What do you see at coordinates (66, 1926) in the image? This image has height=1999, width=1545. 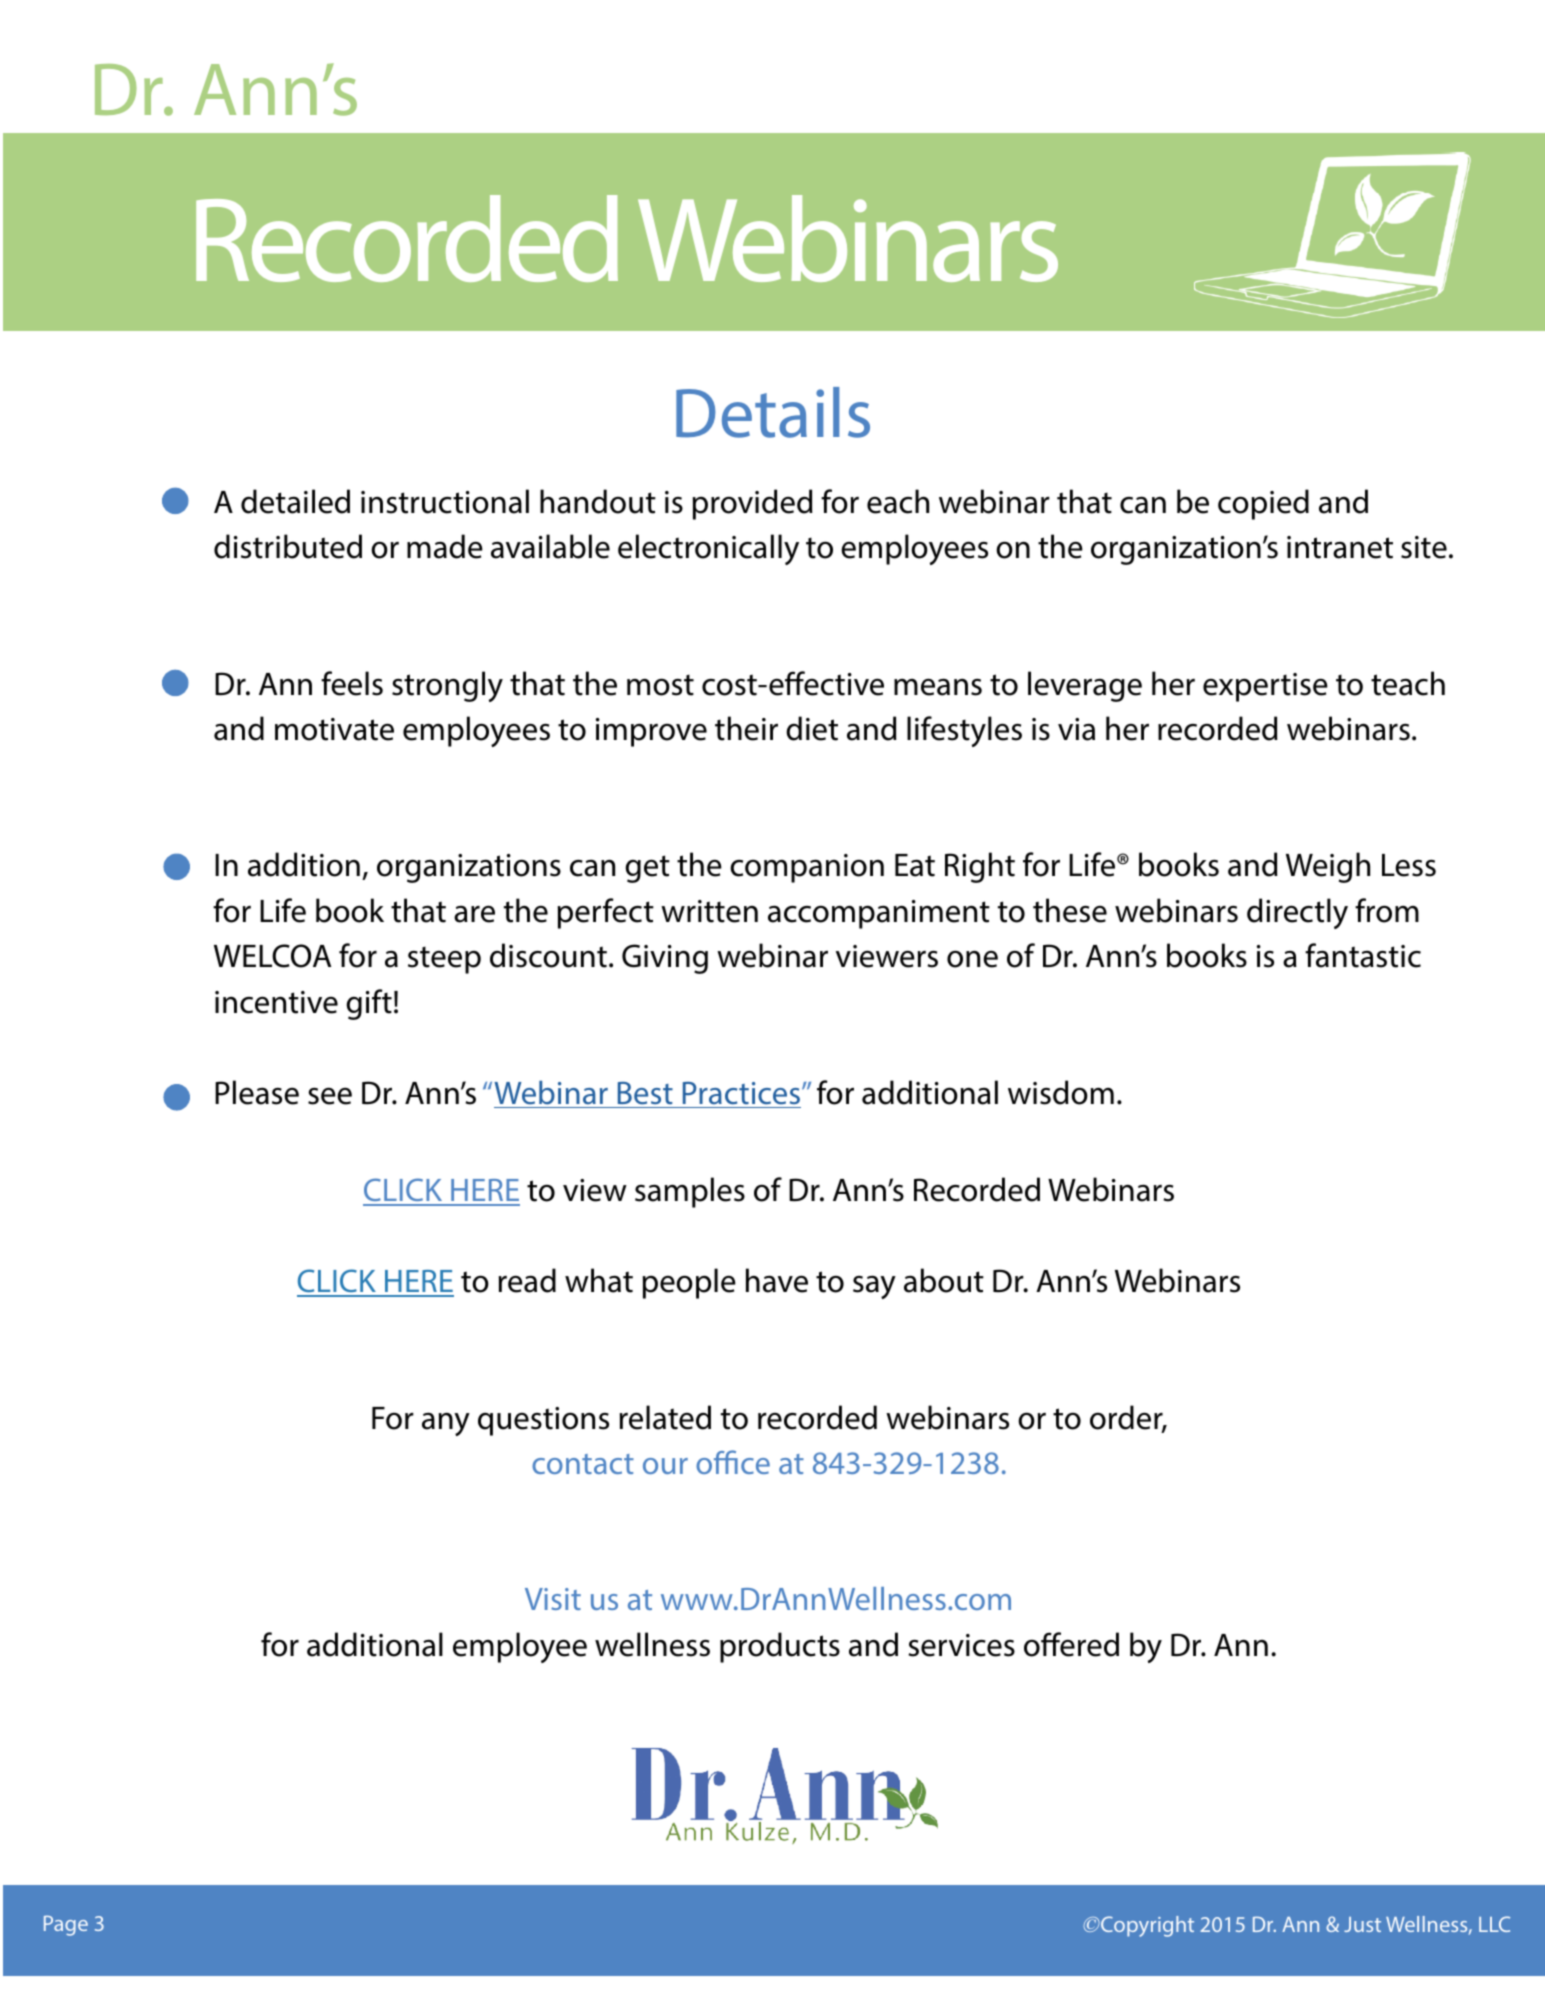 I see `Page` at bounding box center [66, 1926].
